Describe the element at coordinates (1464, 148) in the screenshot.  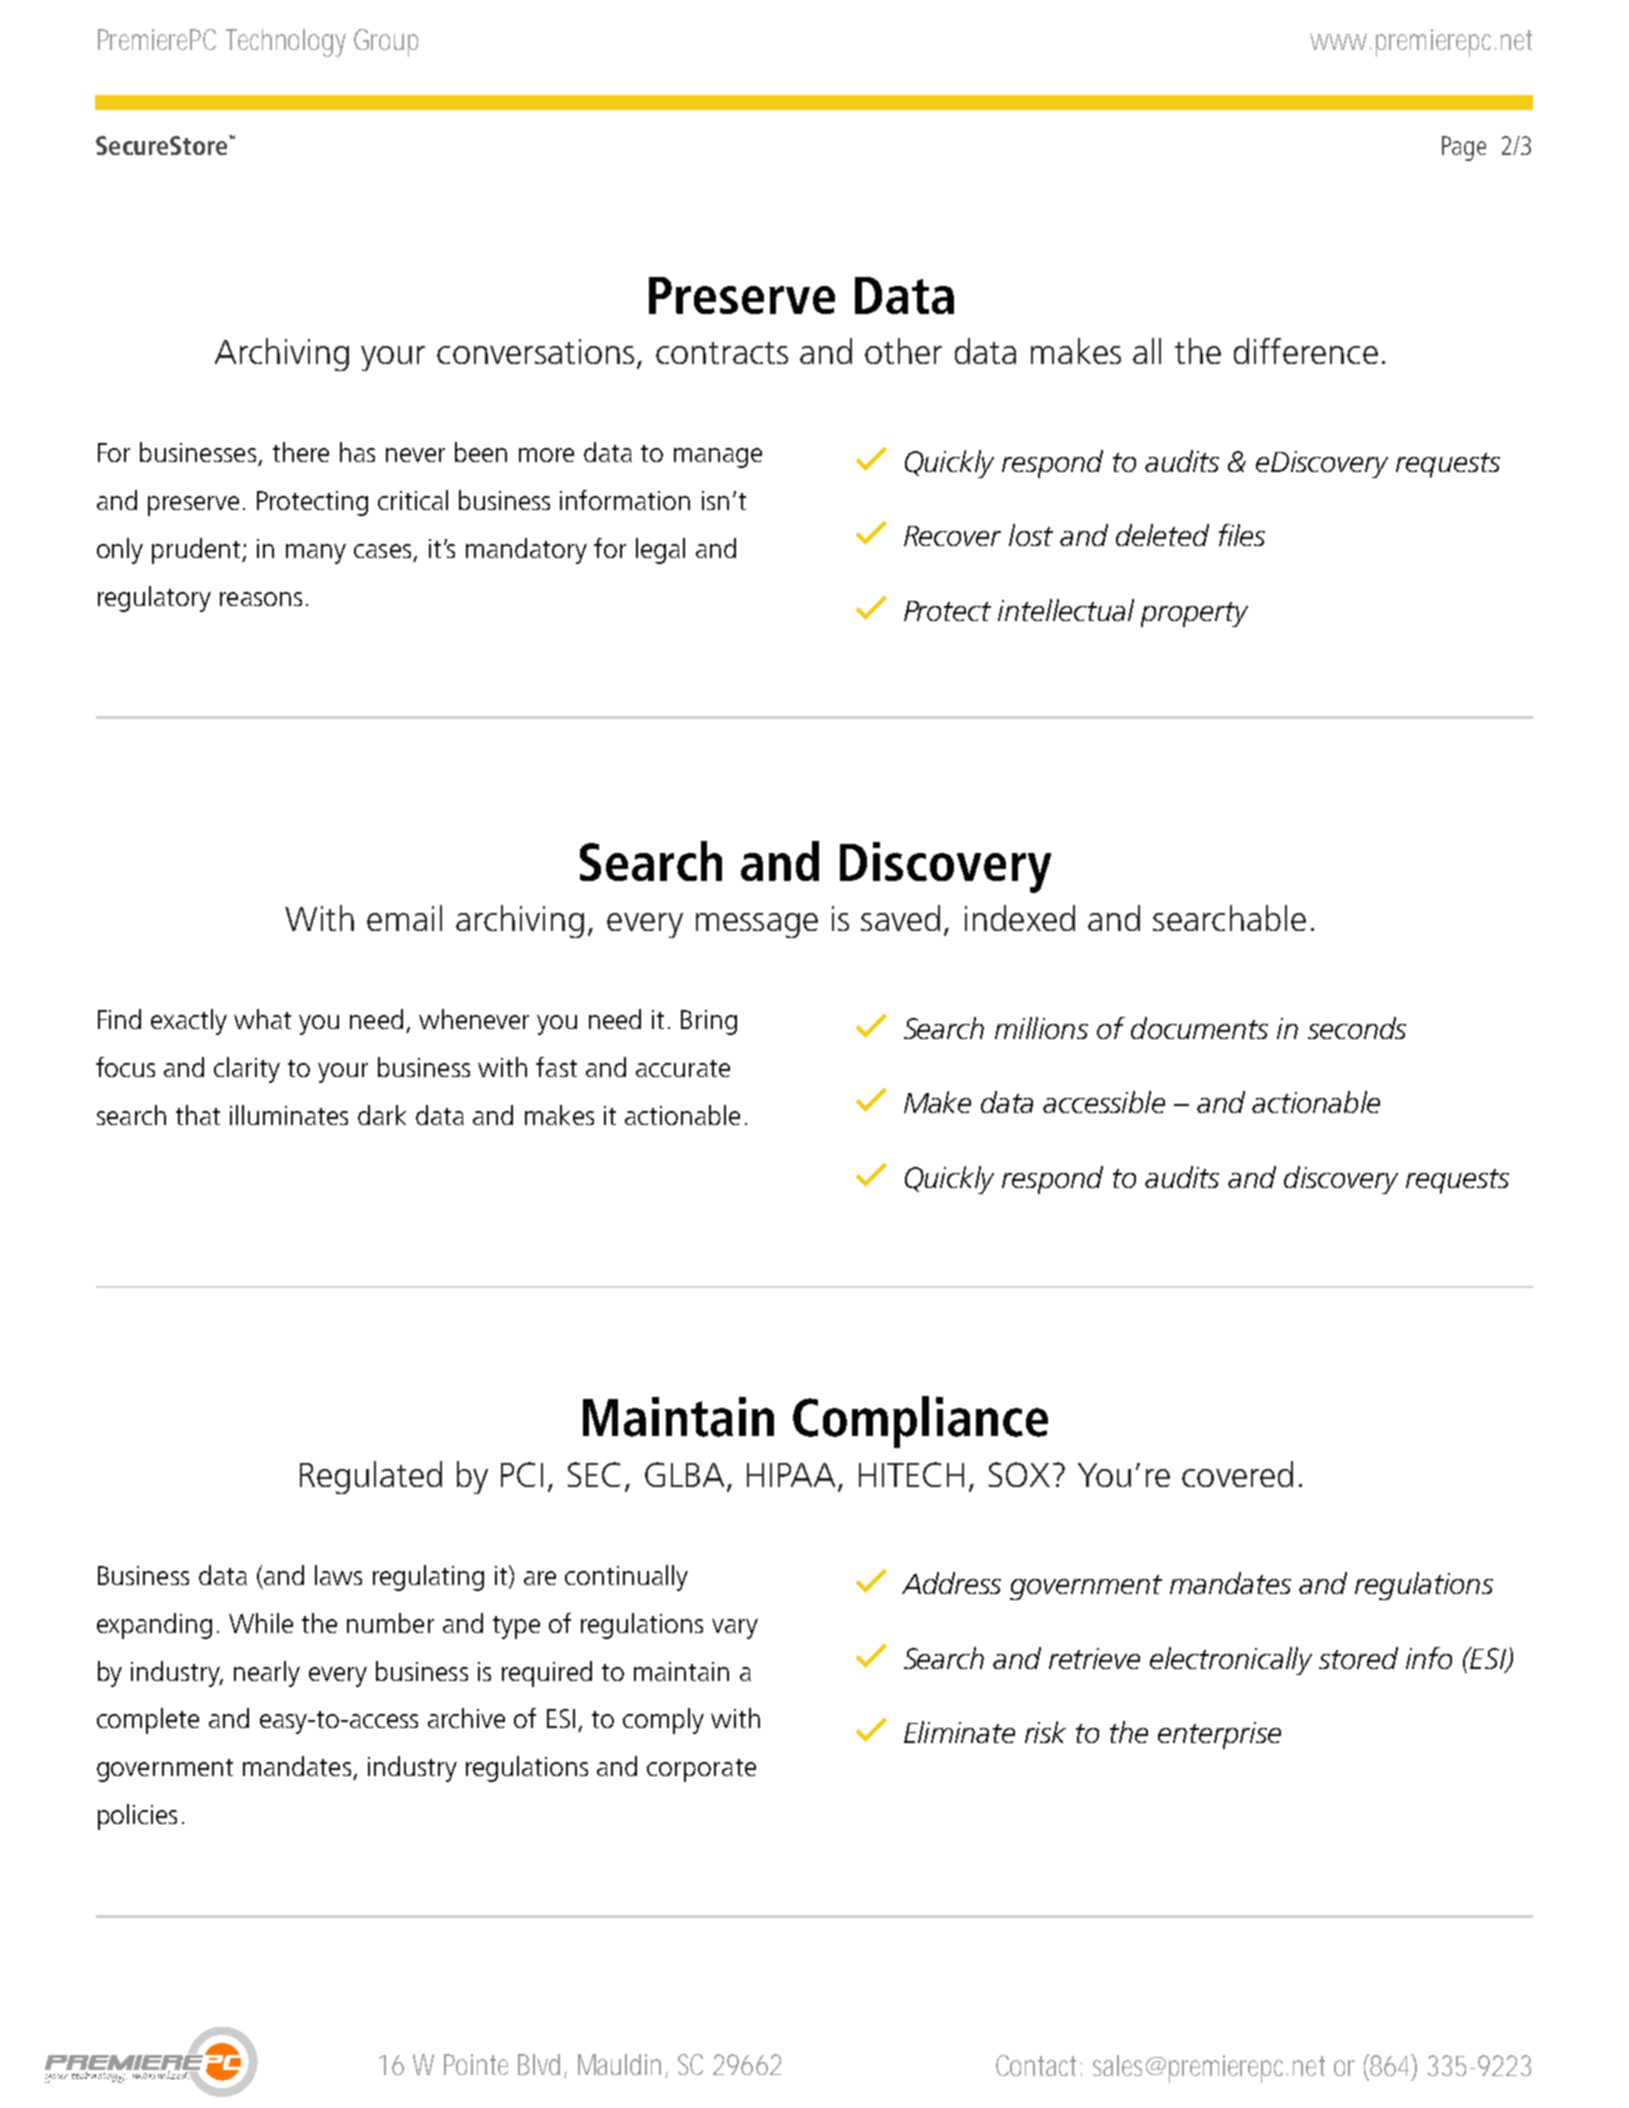
I see `Page` at that location.
